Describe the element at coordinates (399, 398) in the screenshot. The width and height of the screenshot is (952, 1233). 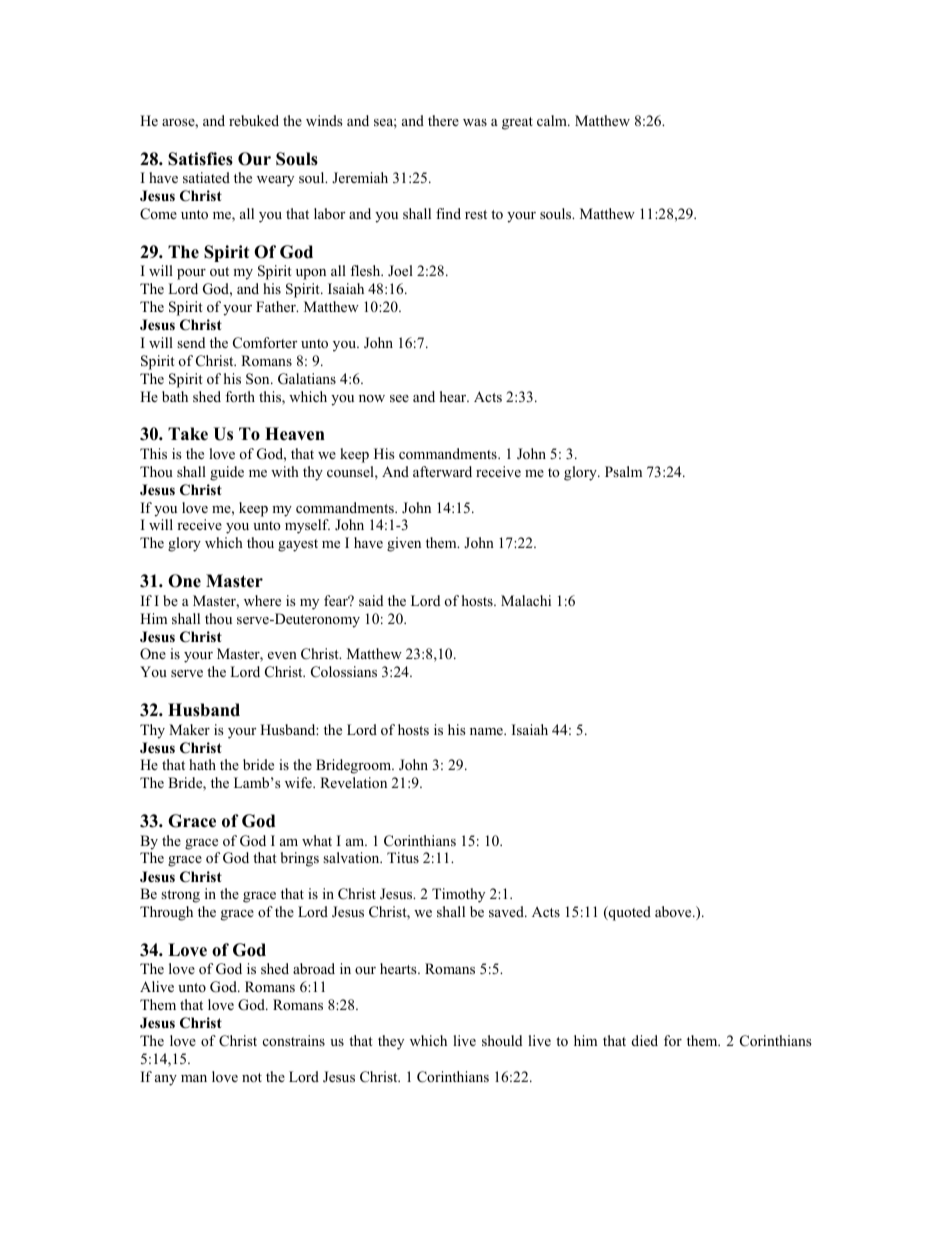
I see `see` at that location.
